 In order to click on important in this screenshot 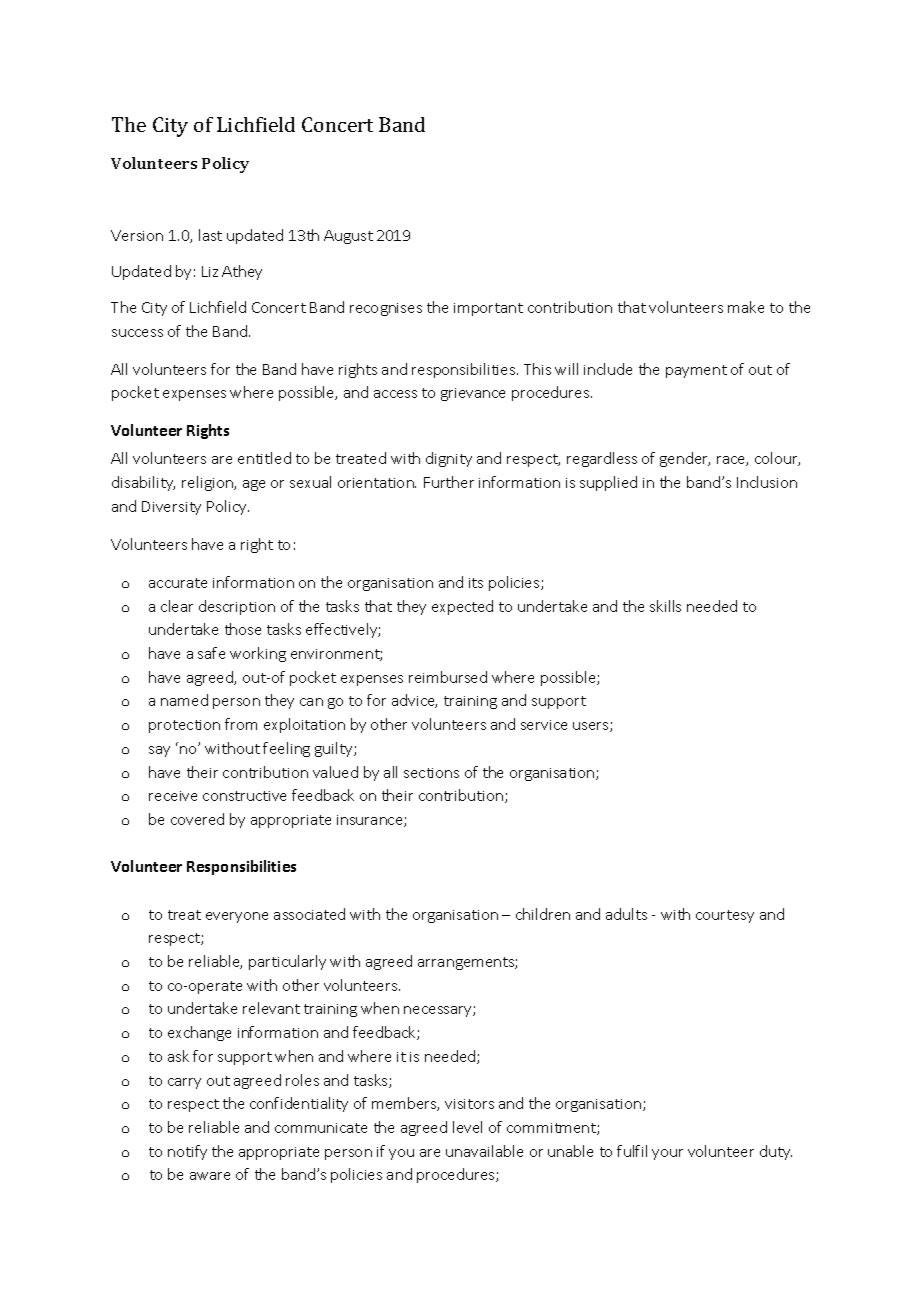, I will do `click(488, 309)`.
